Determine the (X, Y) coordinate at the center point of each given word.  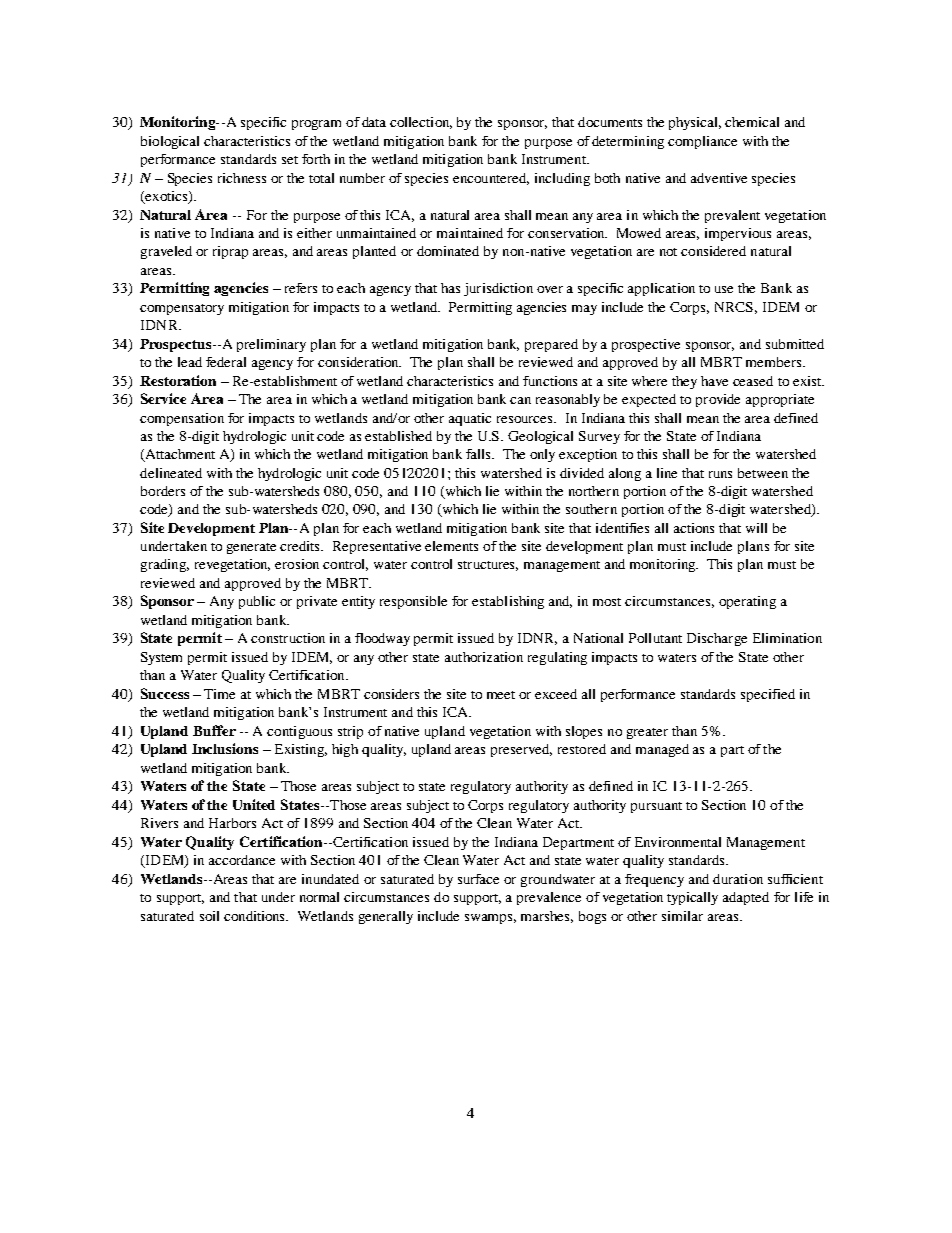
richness (242, 178)
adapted (746, 898)
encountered (491, 179)
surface (478, 879)
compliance (702, 142)
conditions (256, 916)
